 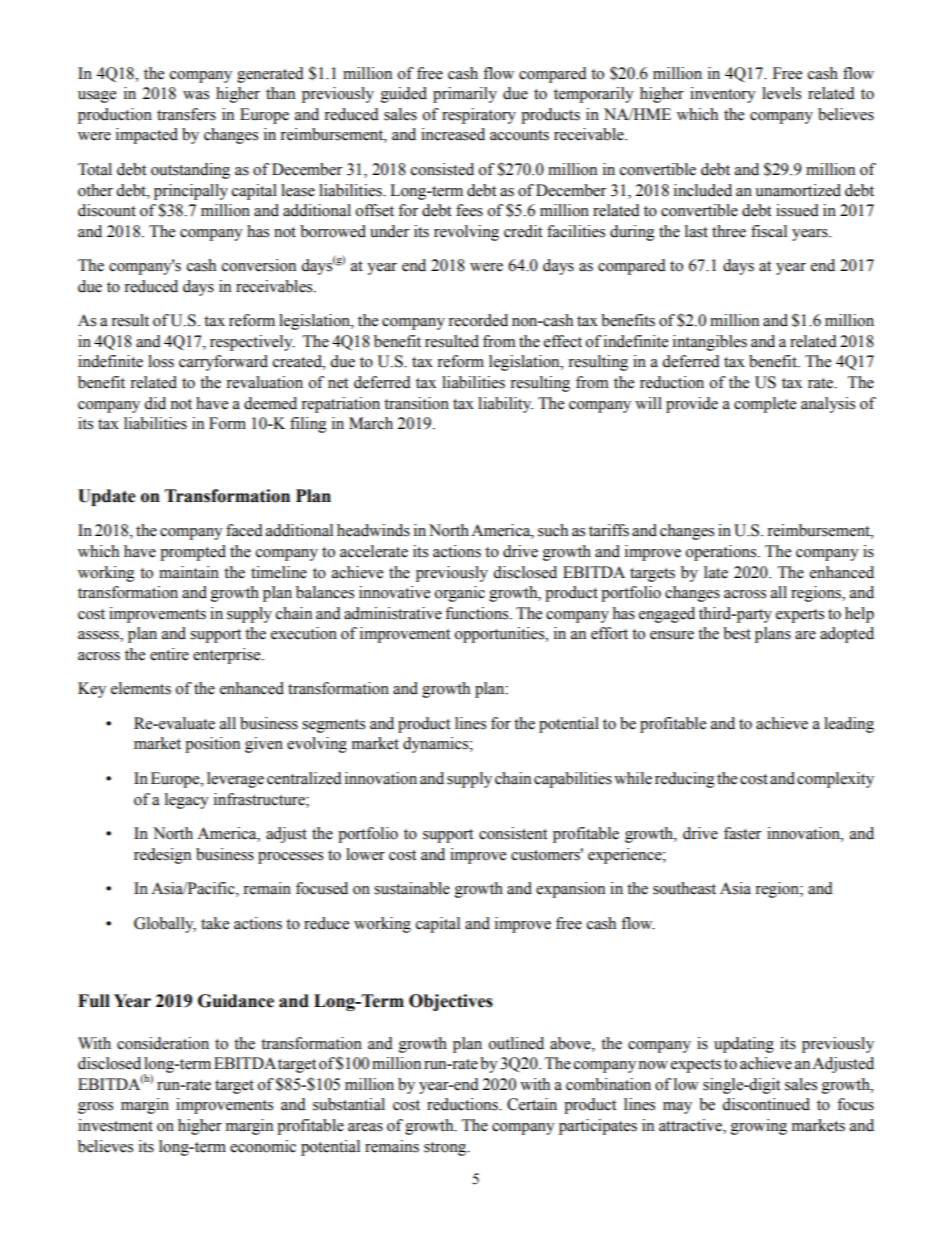 What do you see at coordinates (505, 405) in the document?
I see `liability` at bounding box center [505, 405].
